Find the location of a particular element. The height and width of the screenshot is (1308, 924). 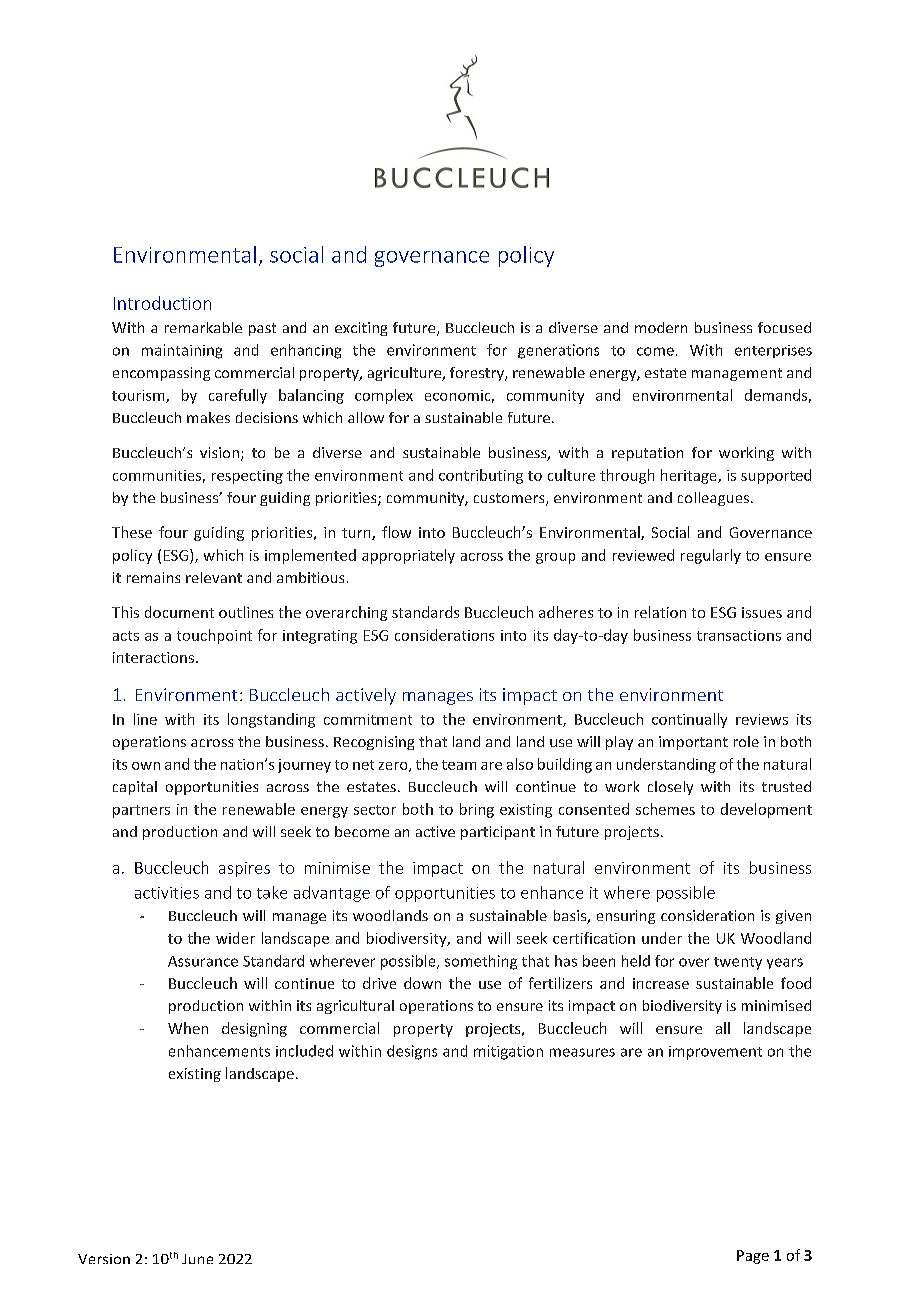

forestry is located at coordinates (478, 374).
